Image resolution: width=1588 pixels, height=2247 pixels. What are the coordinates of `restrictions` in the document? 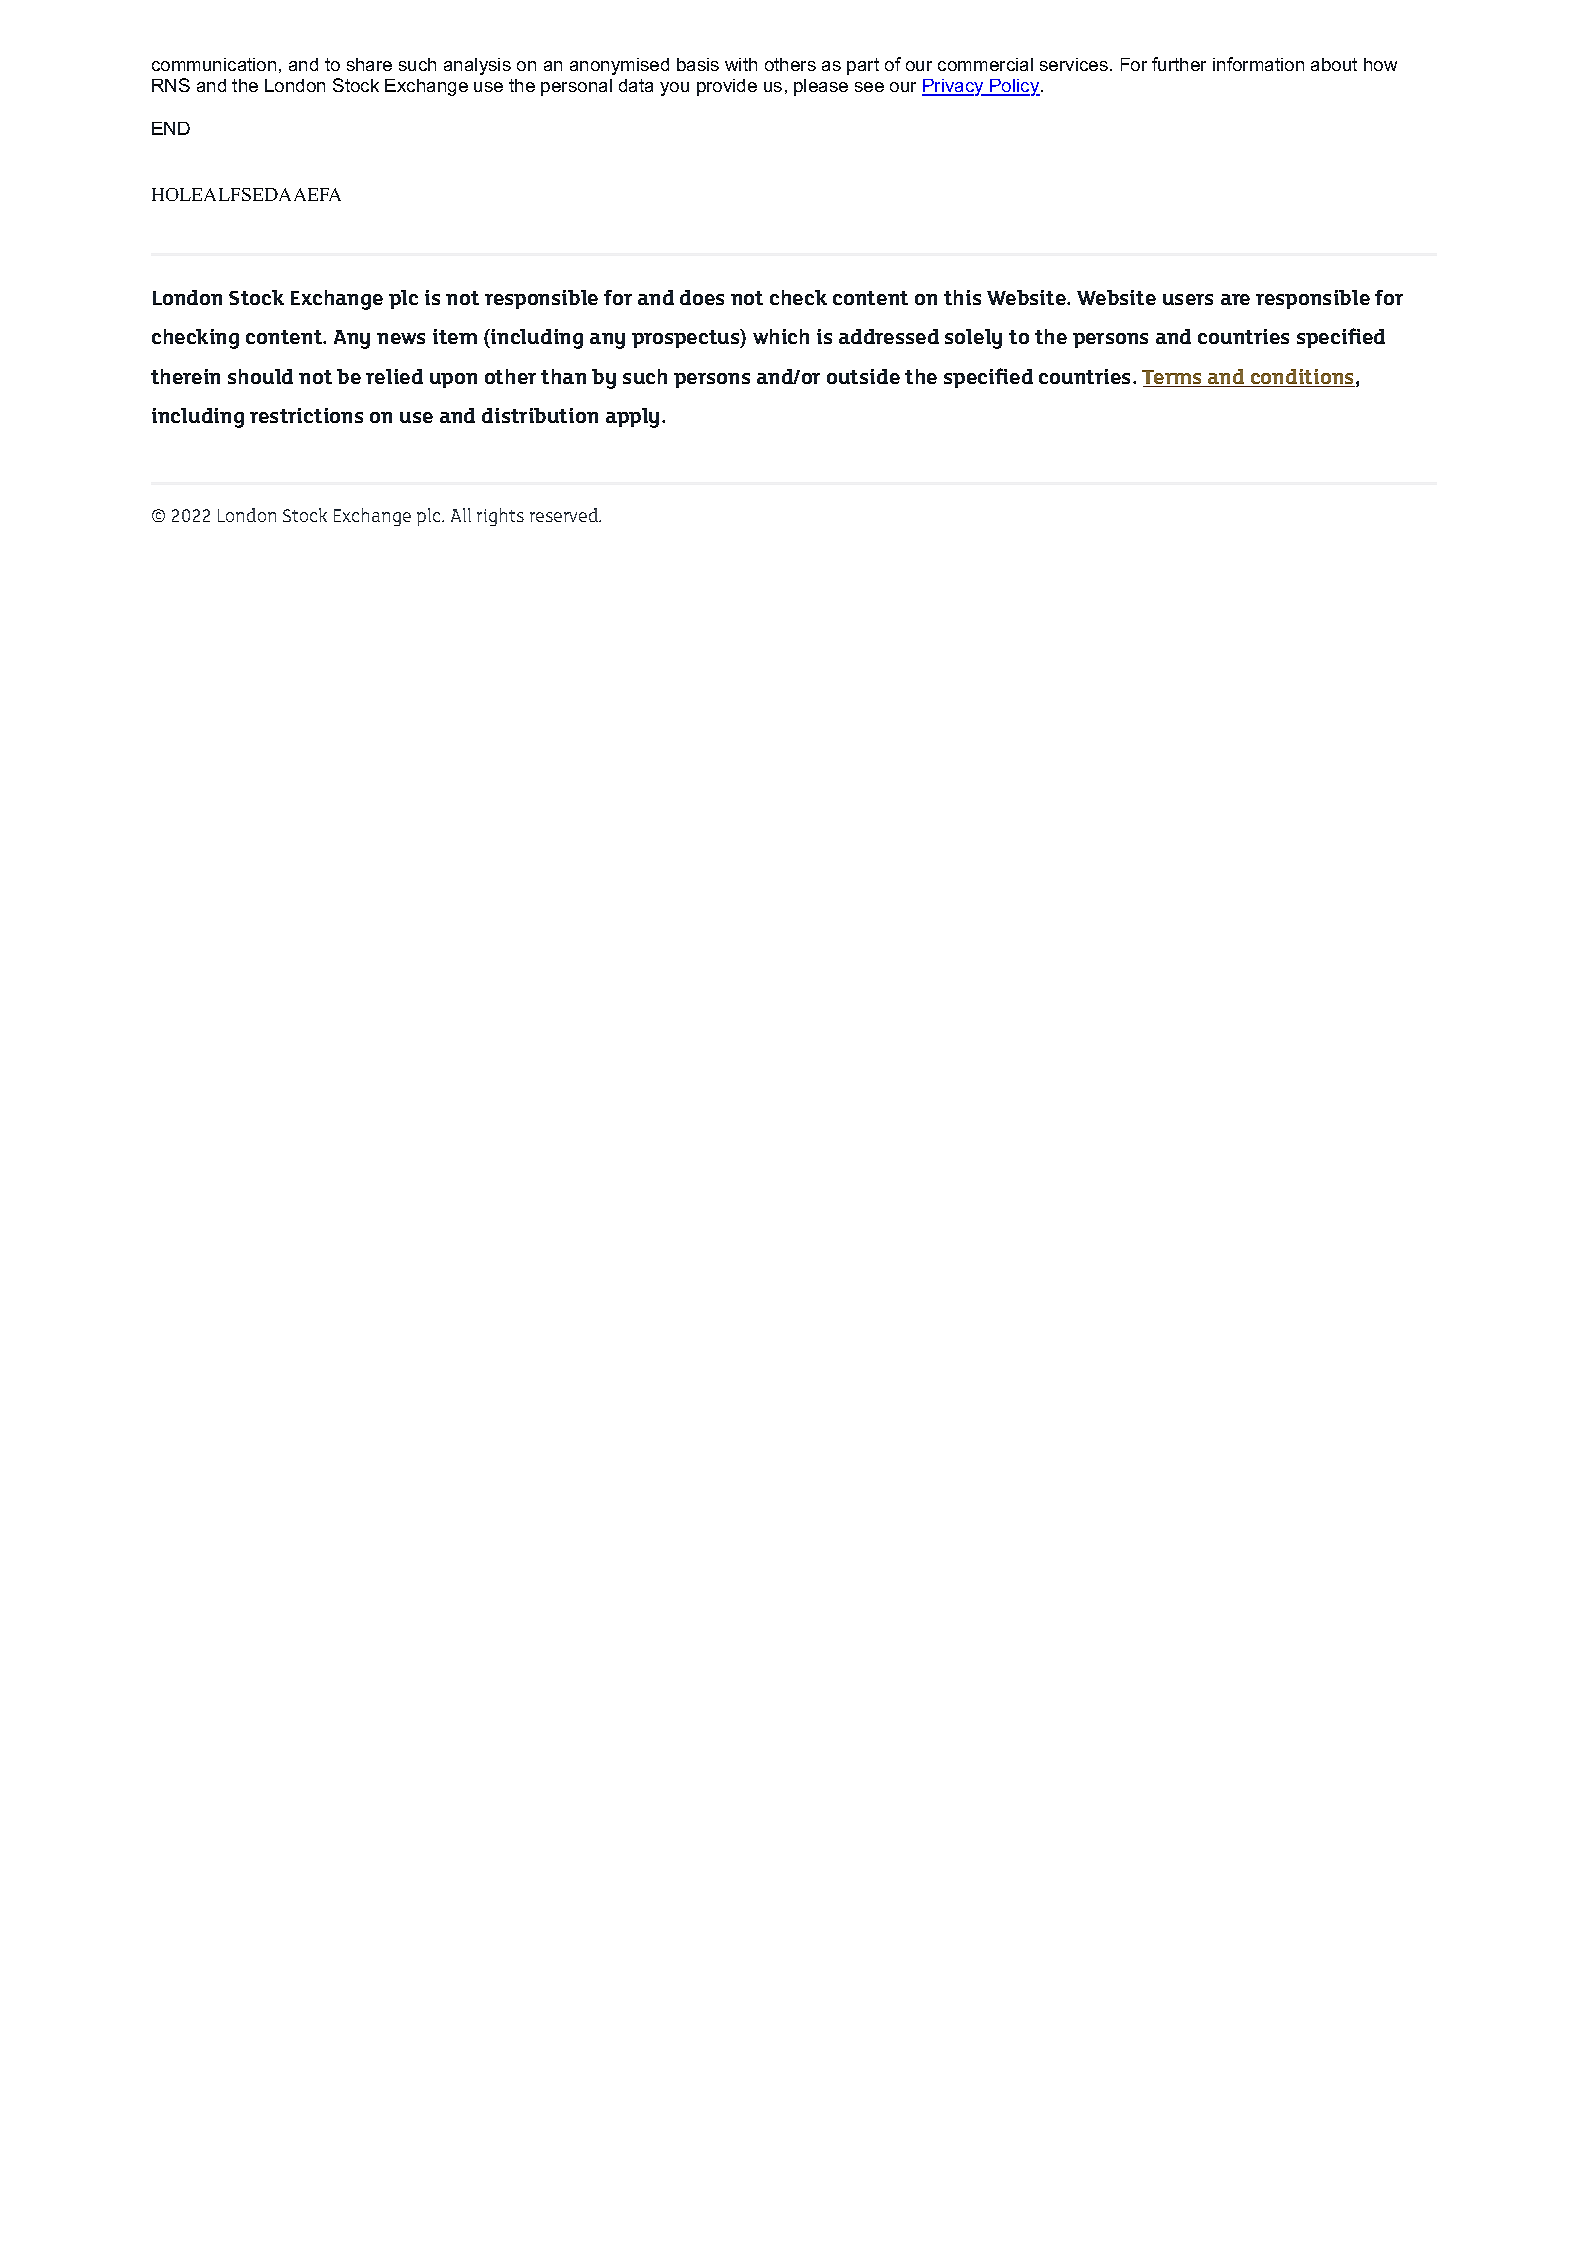 It's located at (306, 415).
